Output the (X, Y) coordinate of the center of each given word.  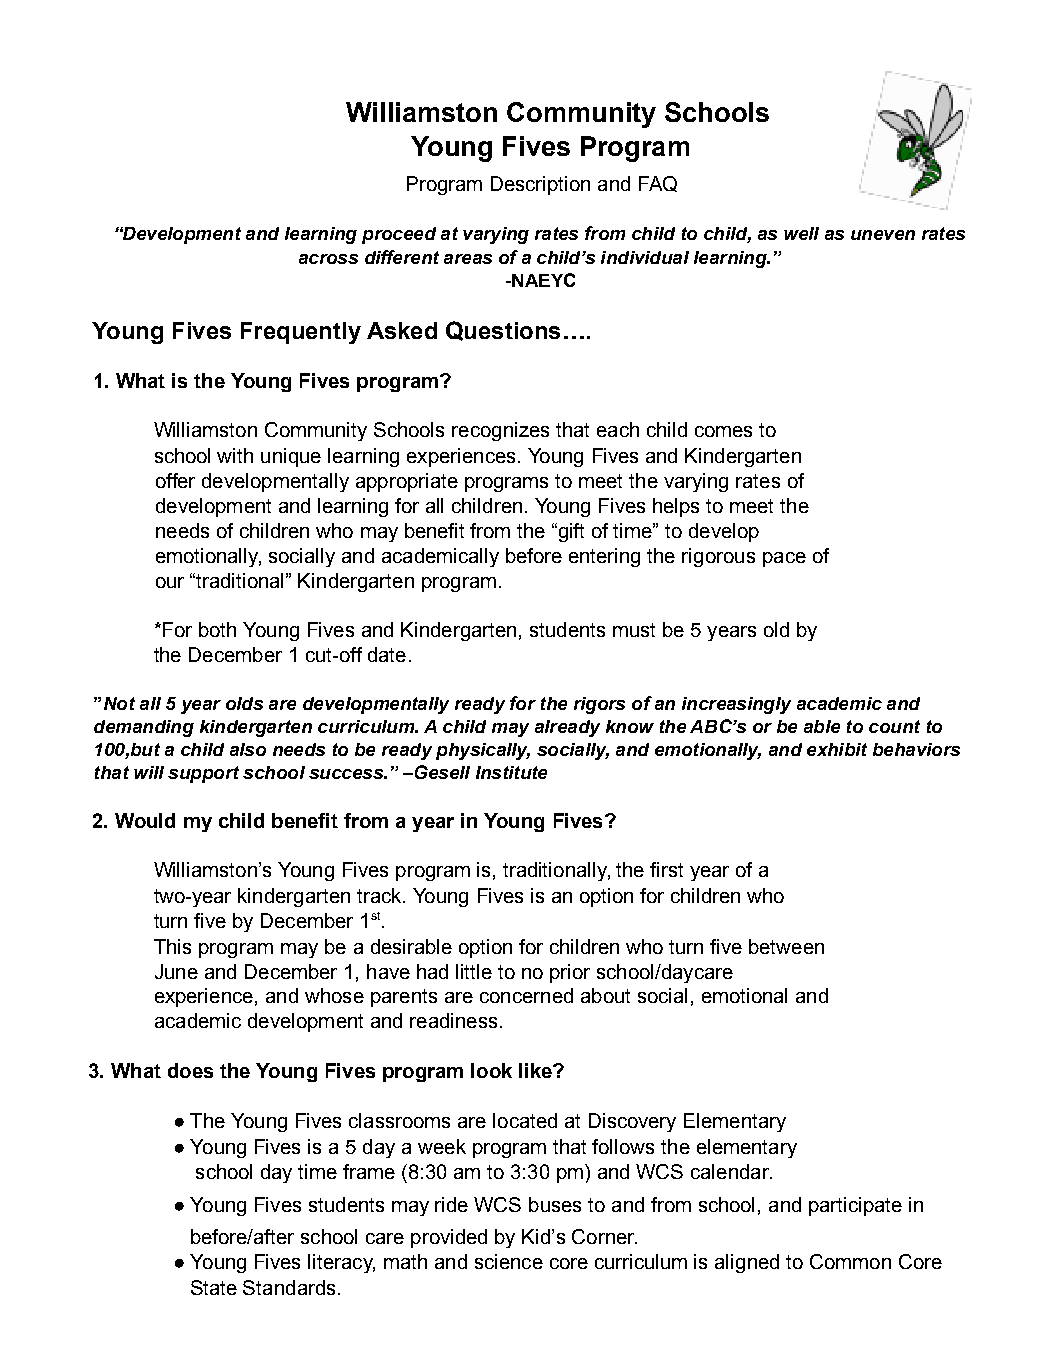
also (248, 749)
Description (540, 185)
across (328, 259)
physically (483, 751)
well (801, 233)
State (214, 1287)
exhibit (837, 749)
